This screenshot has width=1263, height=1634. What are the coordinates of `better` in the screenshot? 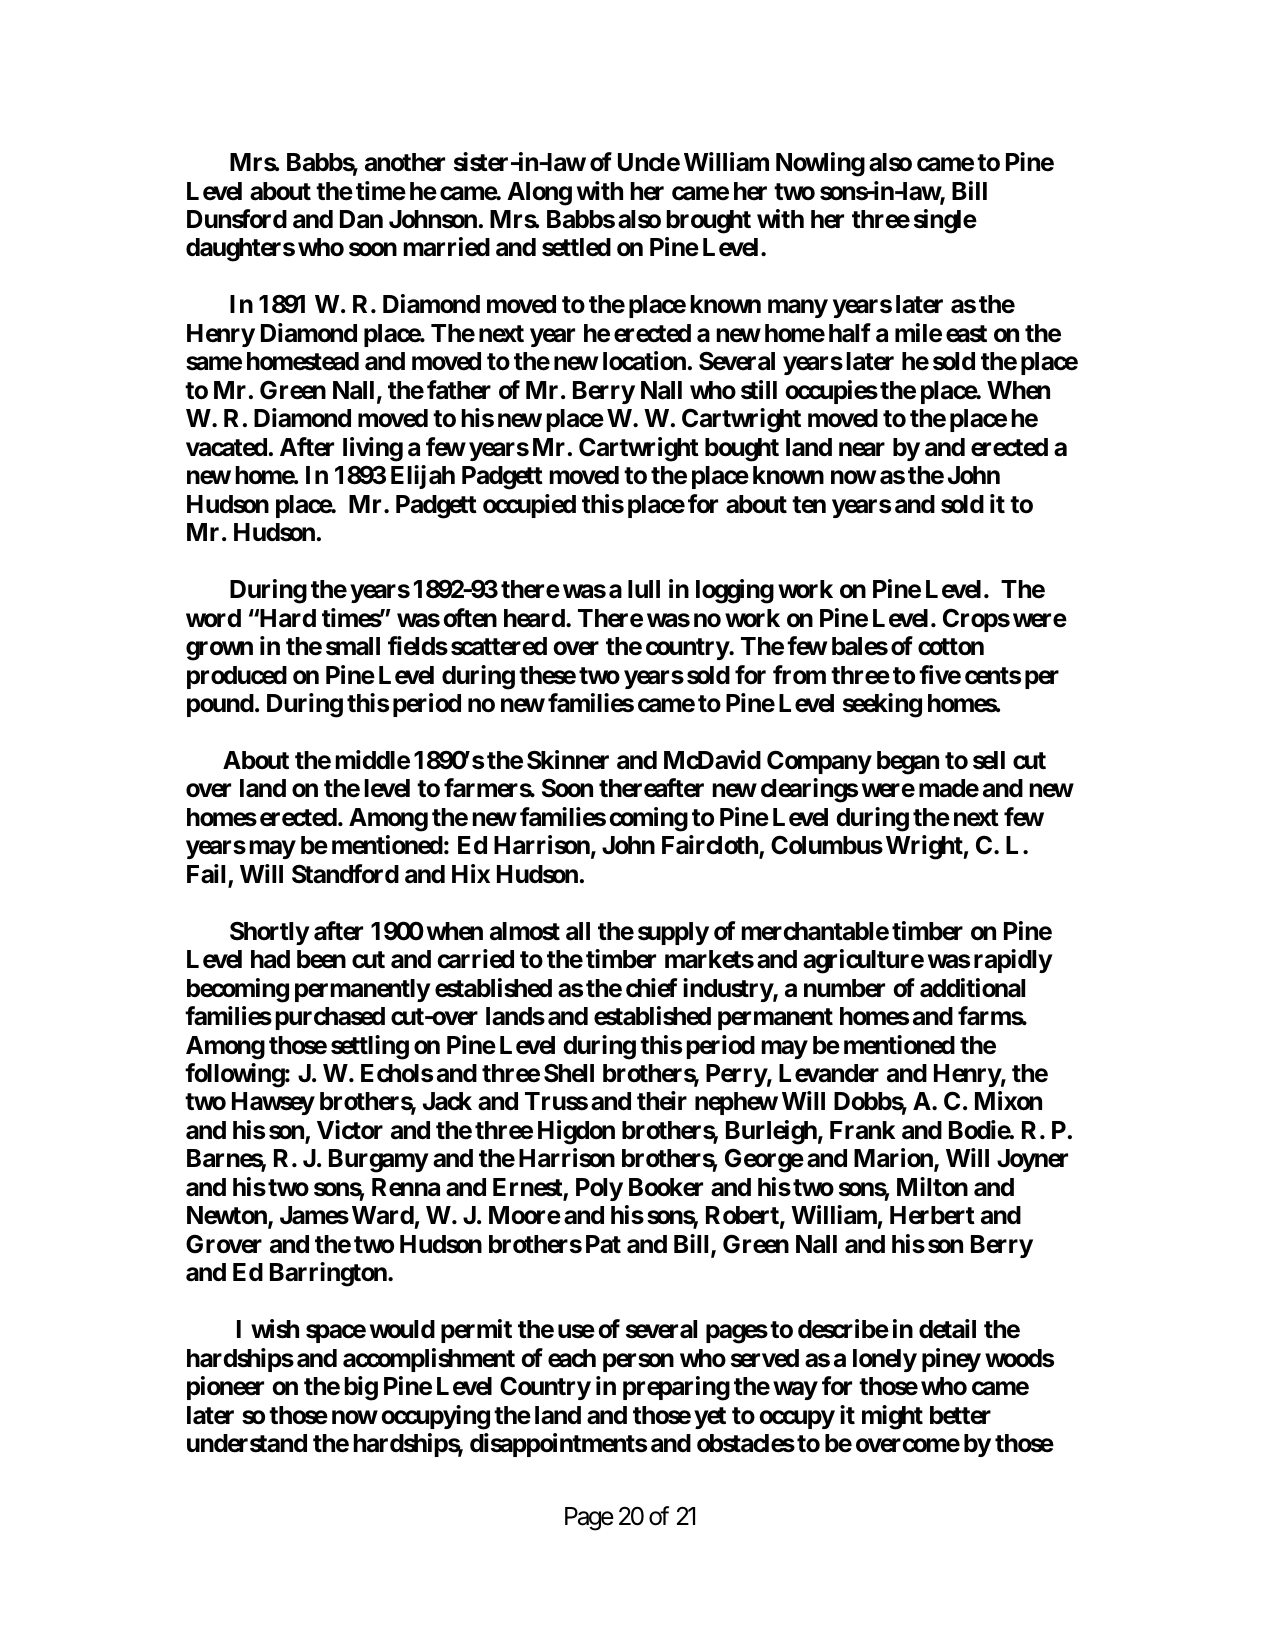 It's located at (960, 1415).
